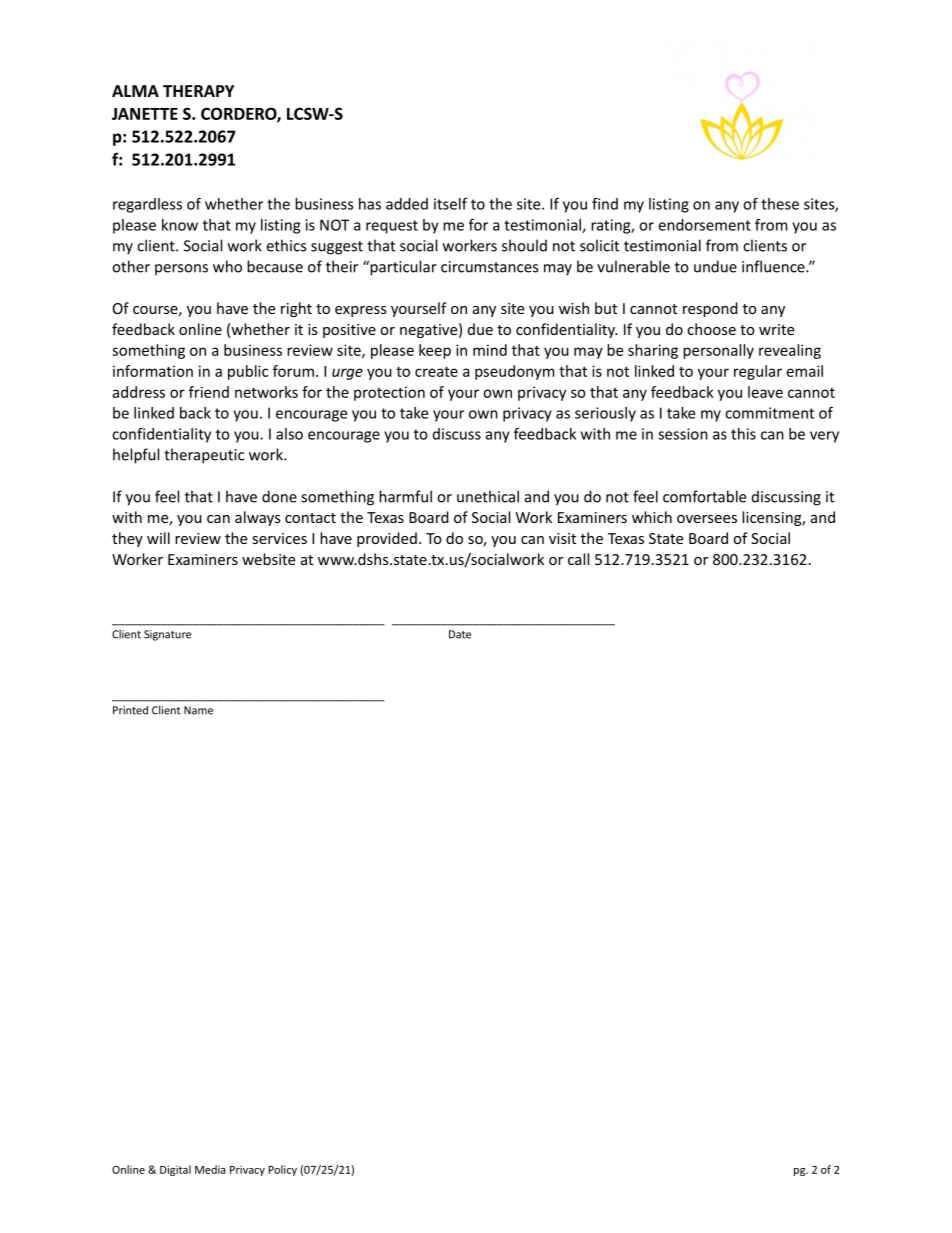 The width and height of the page is (952, 1233). I want to click on these, so click(780, 204).
